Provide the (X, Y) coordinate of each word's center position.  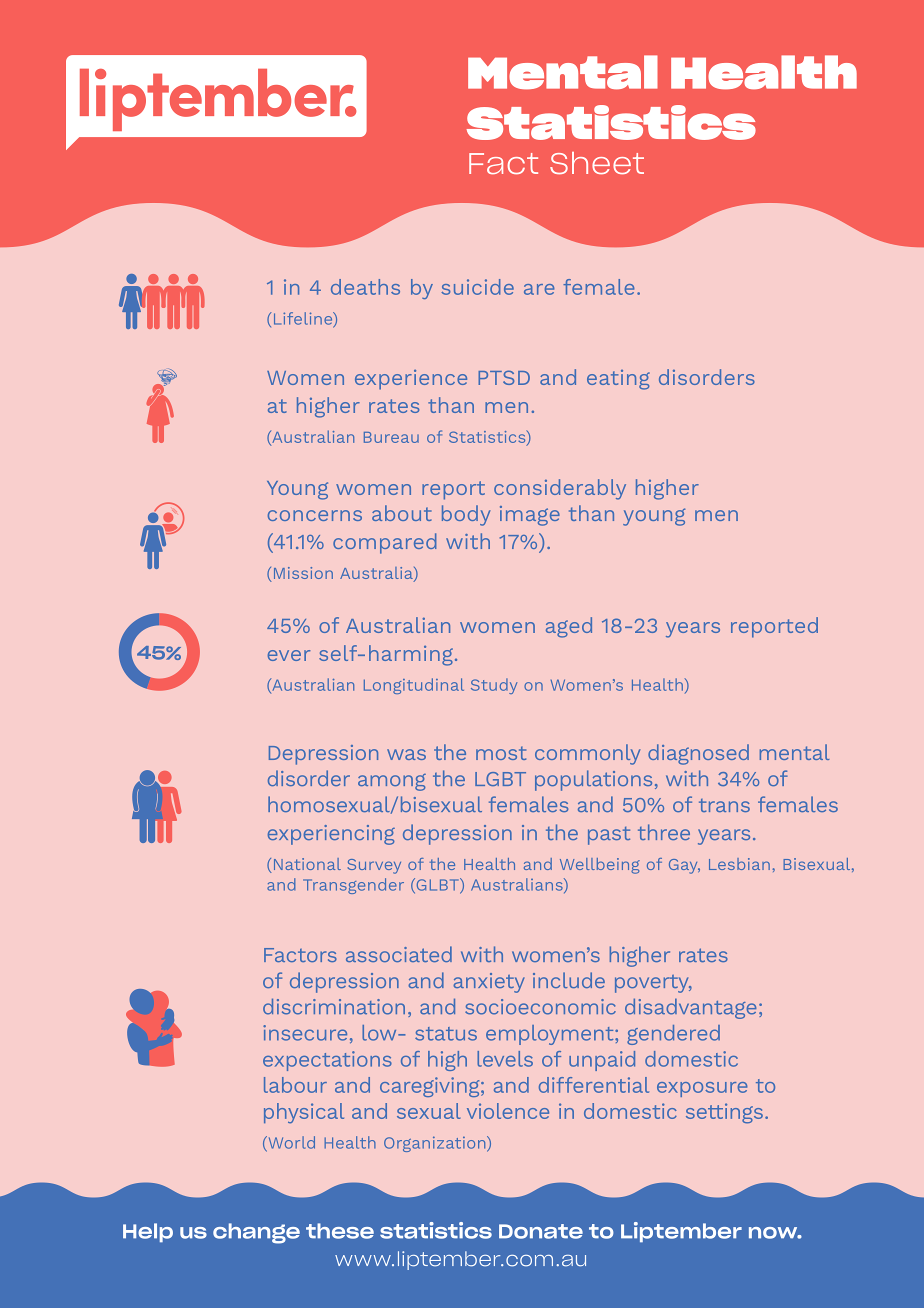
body (466, 515)
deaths (365, 287)
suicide (477, 287)
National (307, 864)
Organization (436, 1144)
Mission (303, 573)
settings (724, 1113)
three (664, 832)
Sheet (597, 163)
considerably (560, 489)
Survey (374, 866)
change (256, 1233)
